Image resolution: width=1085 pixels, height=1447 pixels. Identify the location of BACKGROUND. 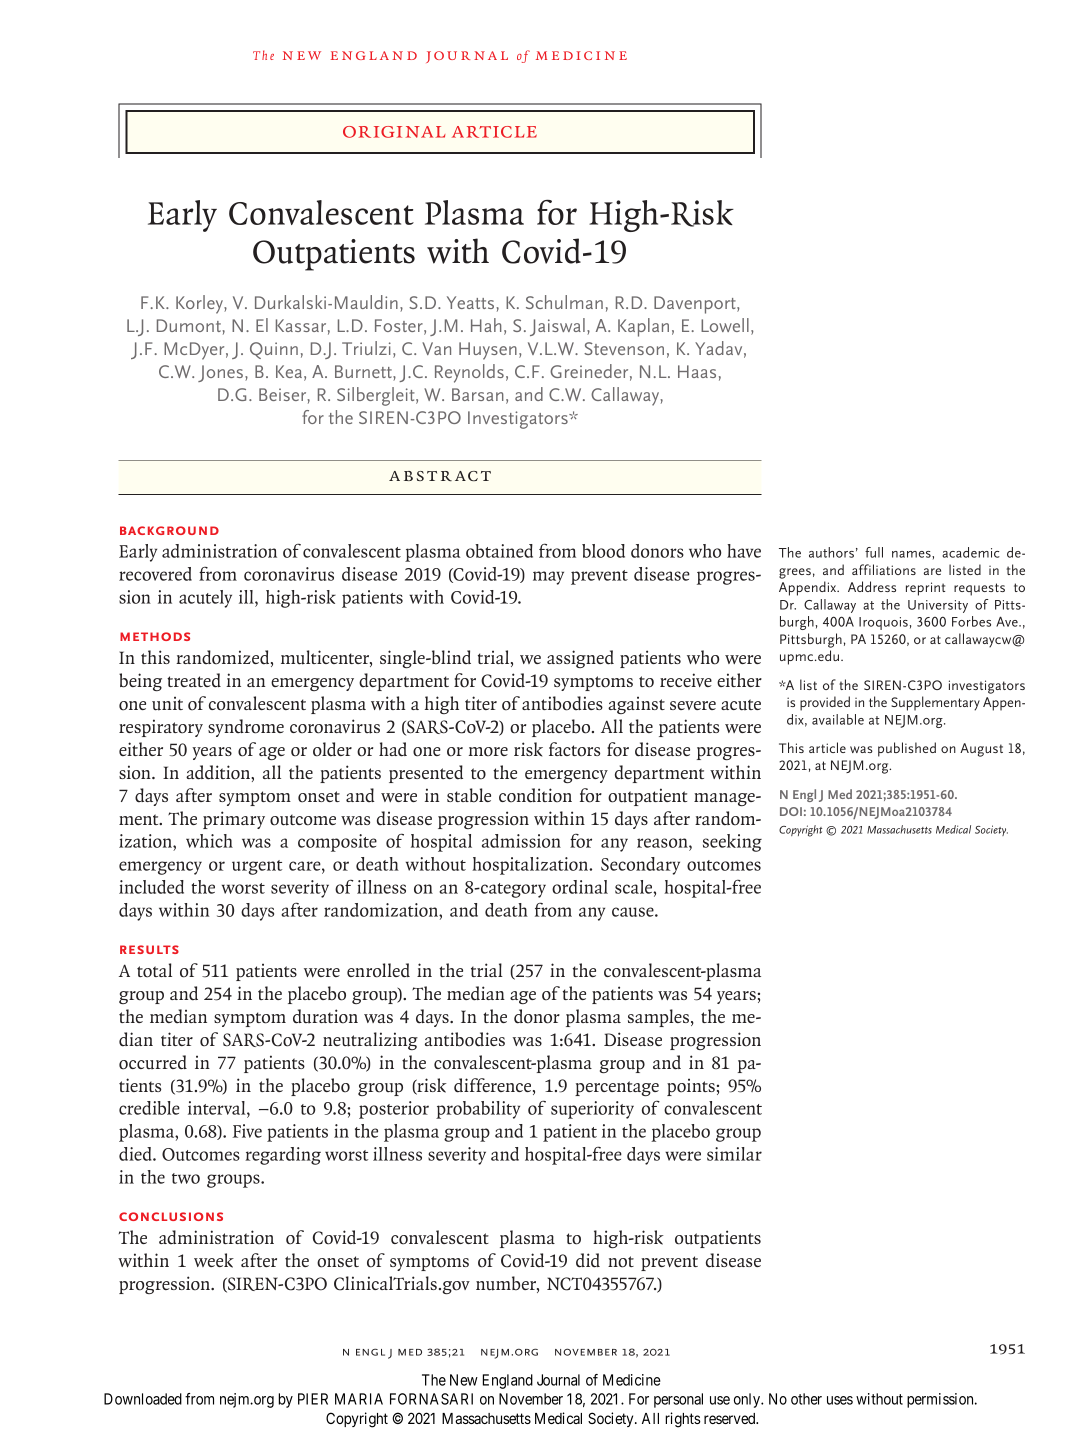
(169, 530).
